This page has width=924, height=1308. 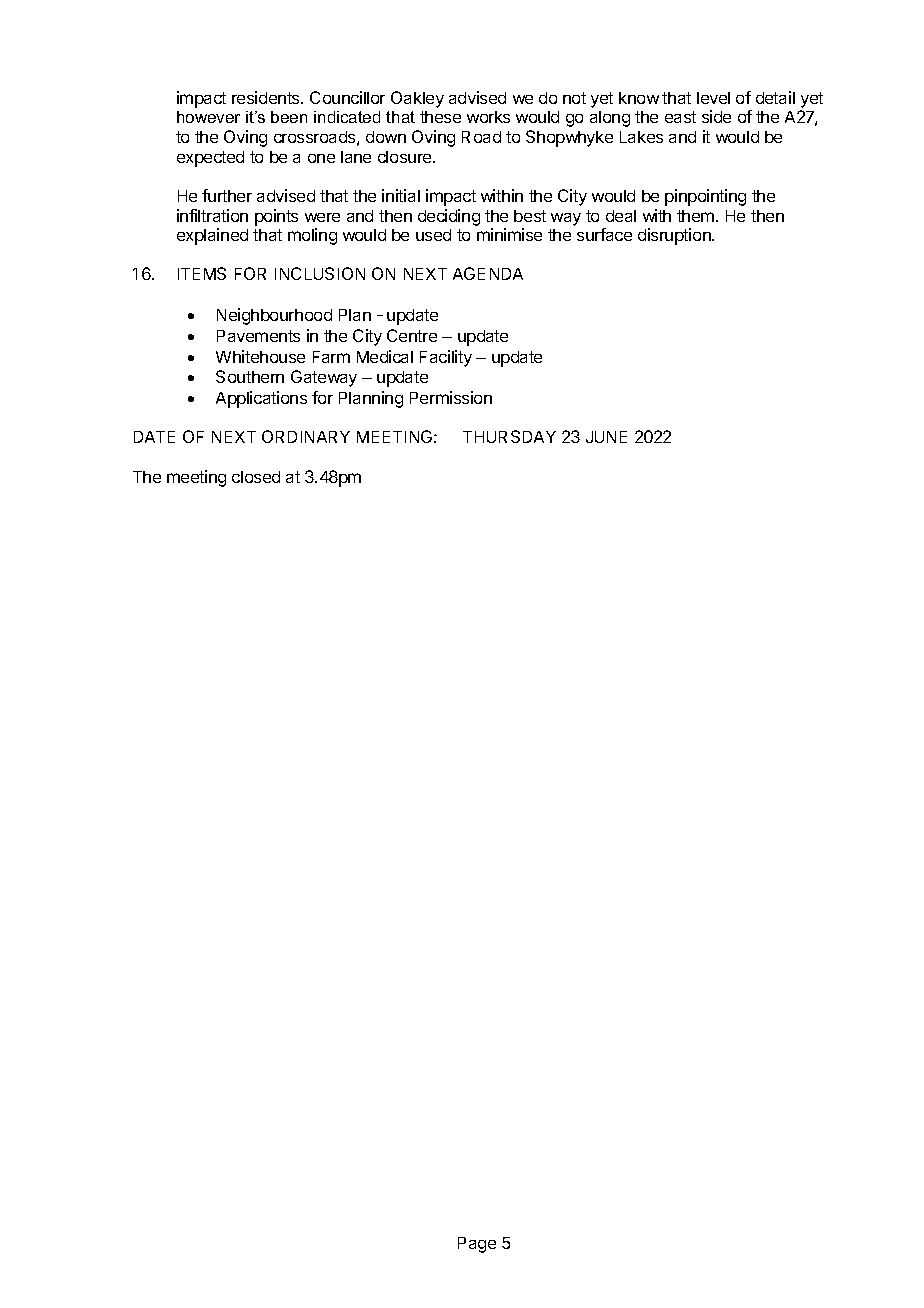 I want to click on Page, so click(x=477, y=1245).
